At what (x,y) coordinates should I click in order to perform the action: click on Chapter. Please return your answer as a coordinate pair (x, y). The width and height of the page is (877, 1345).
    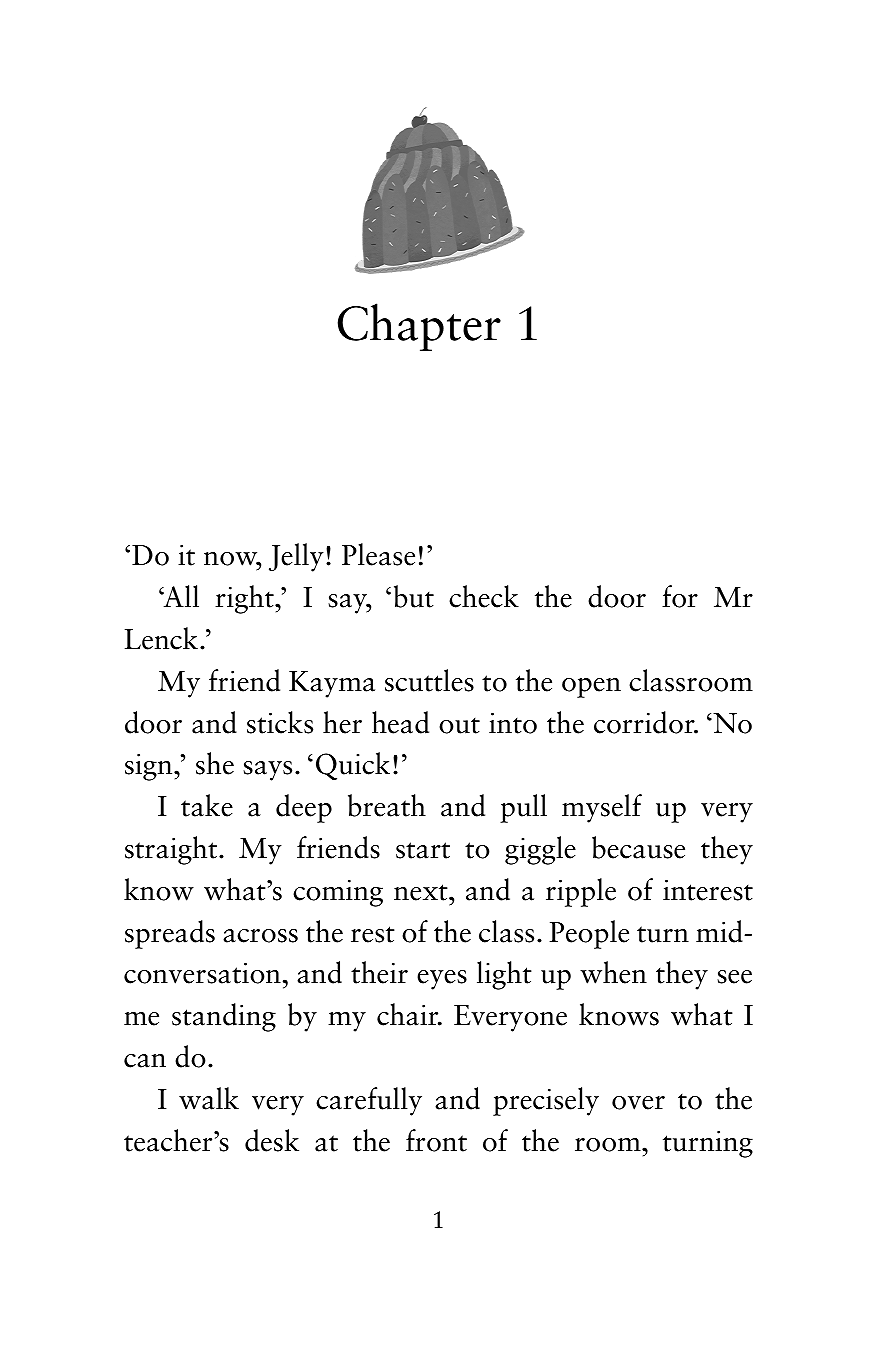
    Looking at the image, I should click on (419, 327).
